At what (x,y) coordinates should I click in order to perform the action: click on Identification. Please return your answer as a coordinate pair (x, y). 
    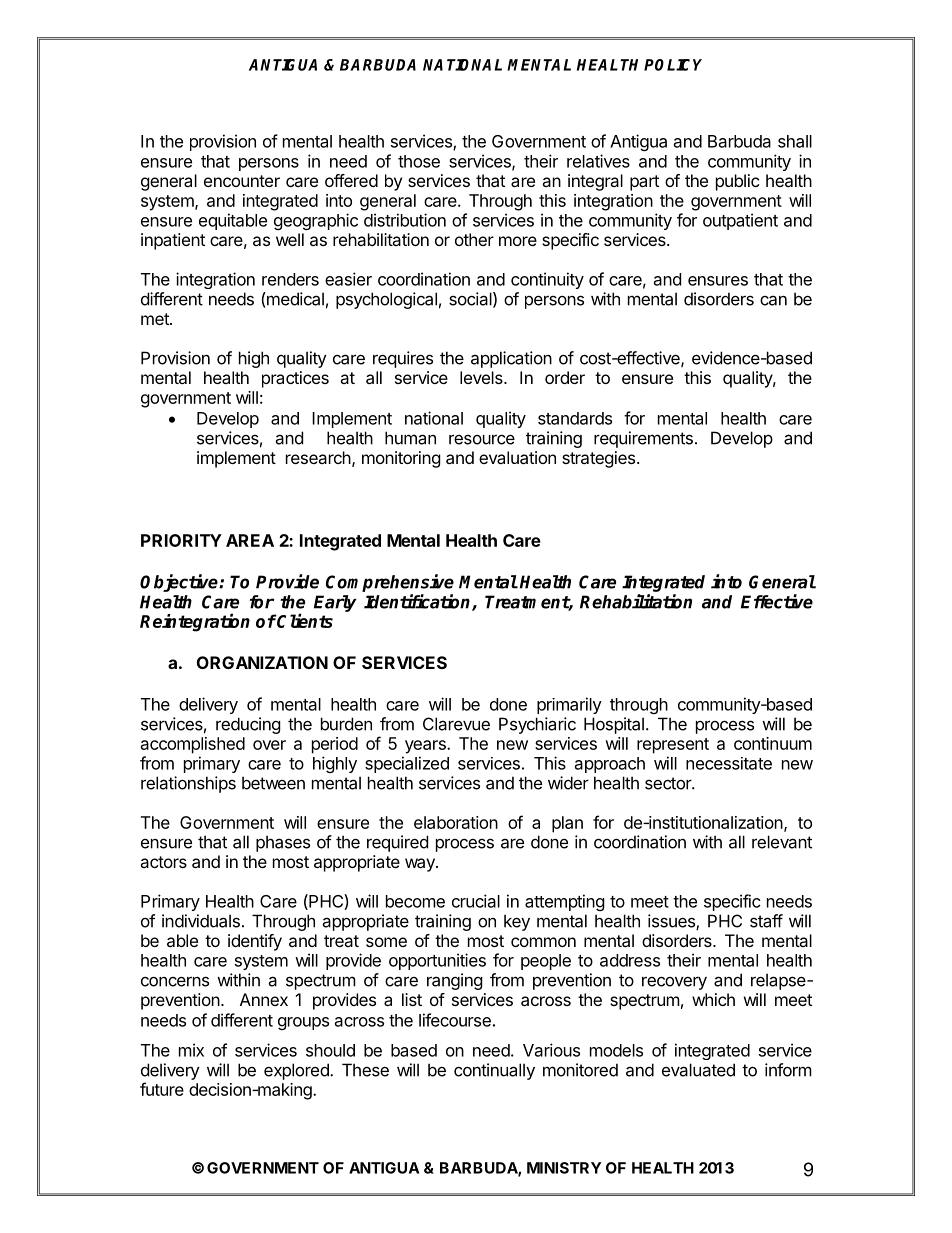
    Looking at the image, I should click on (418, 602).
